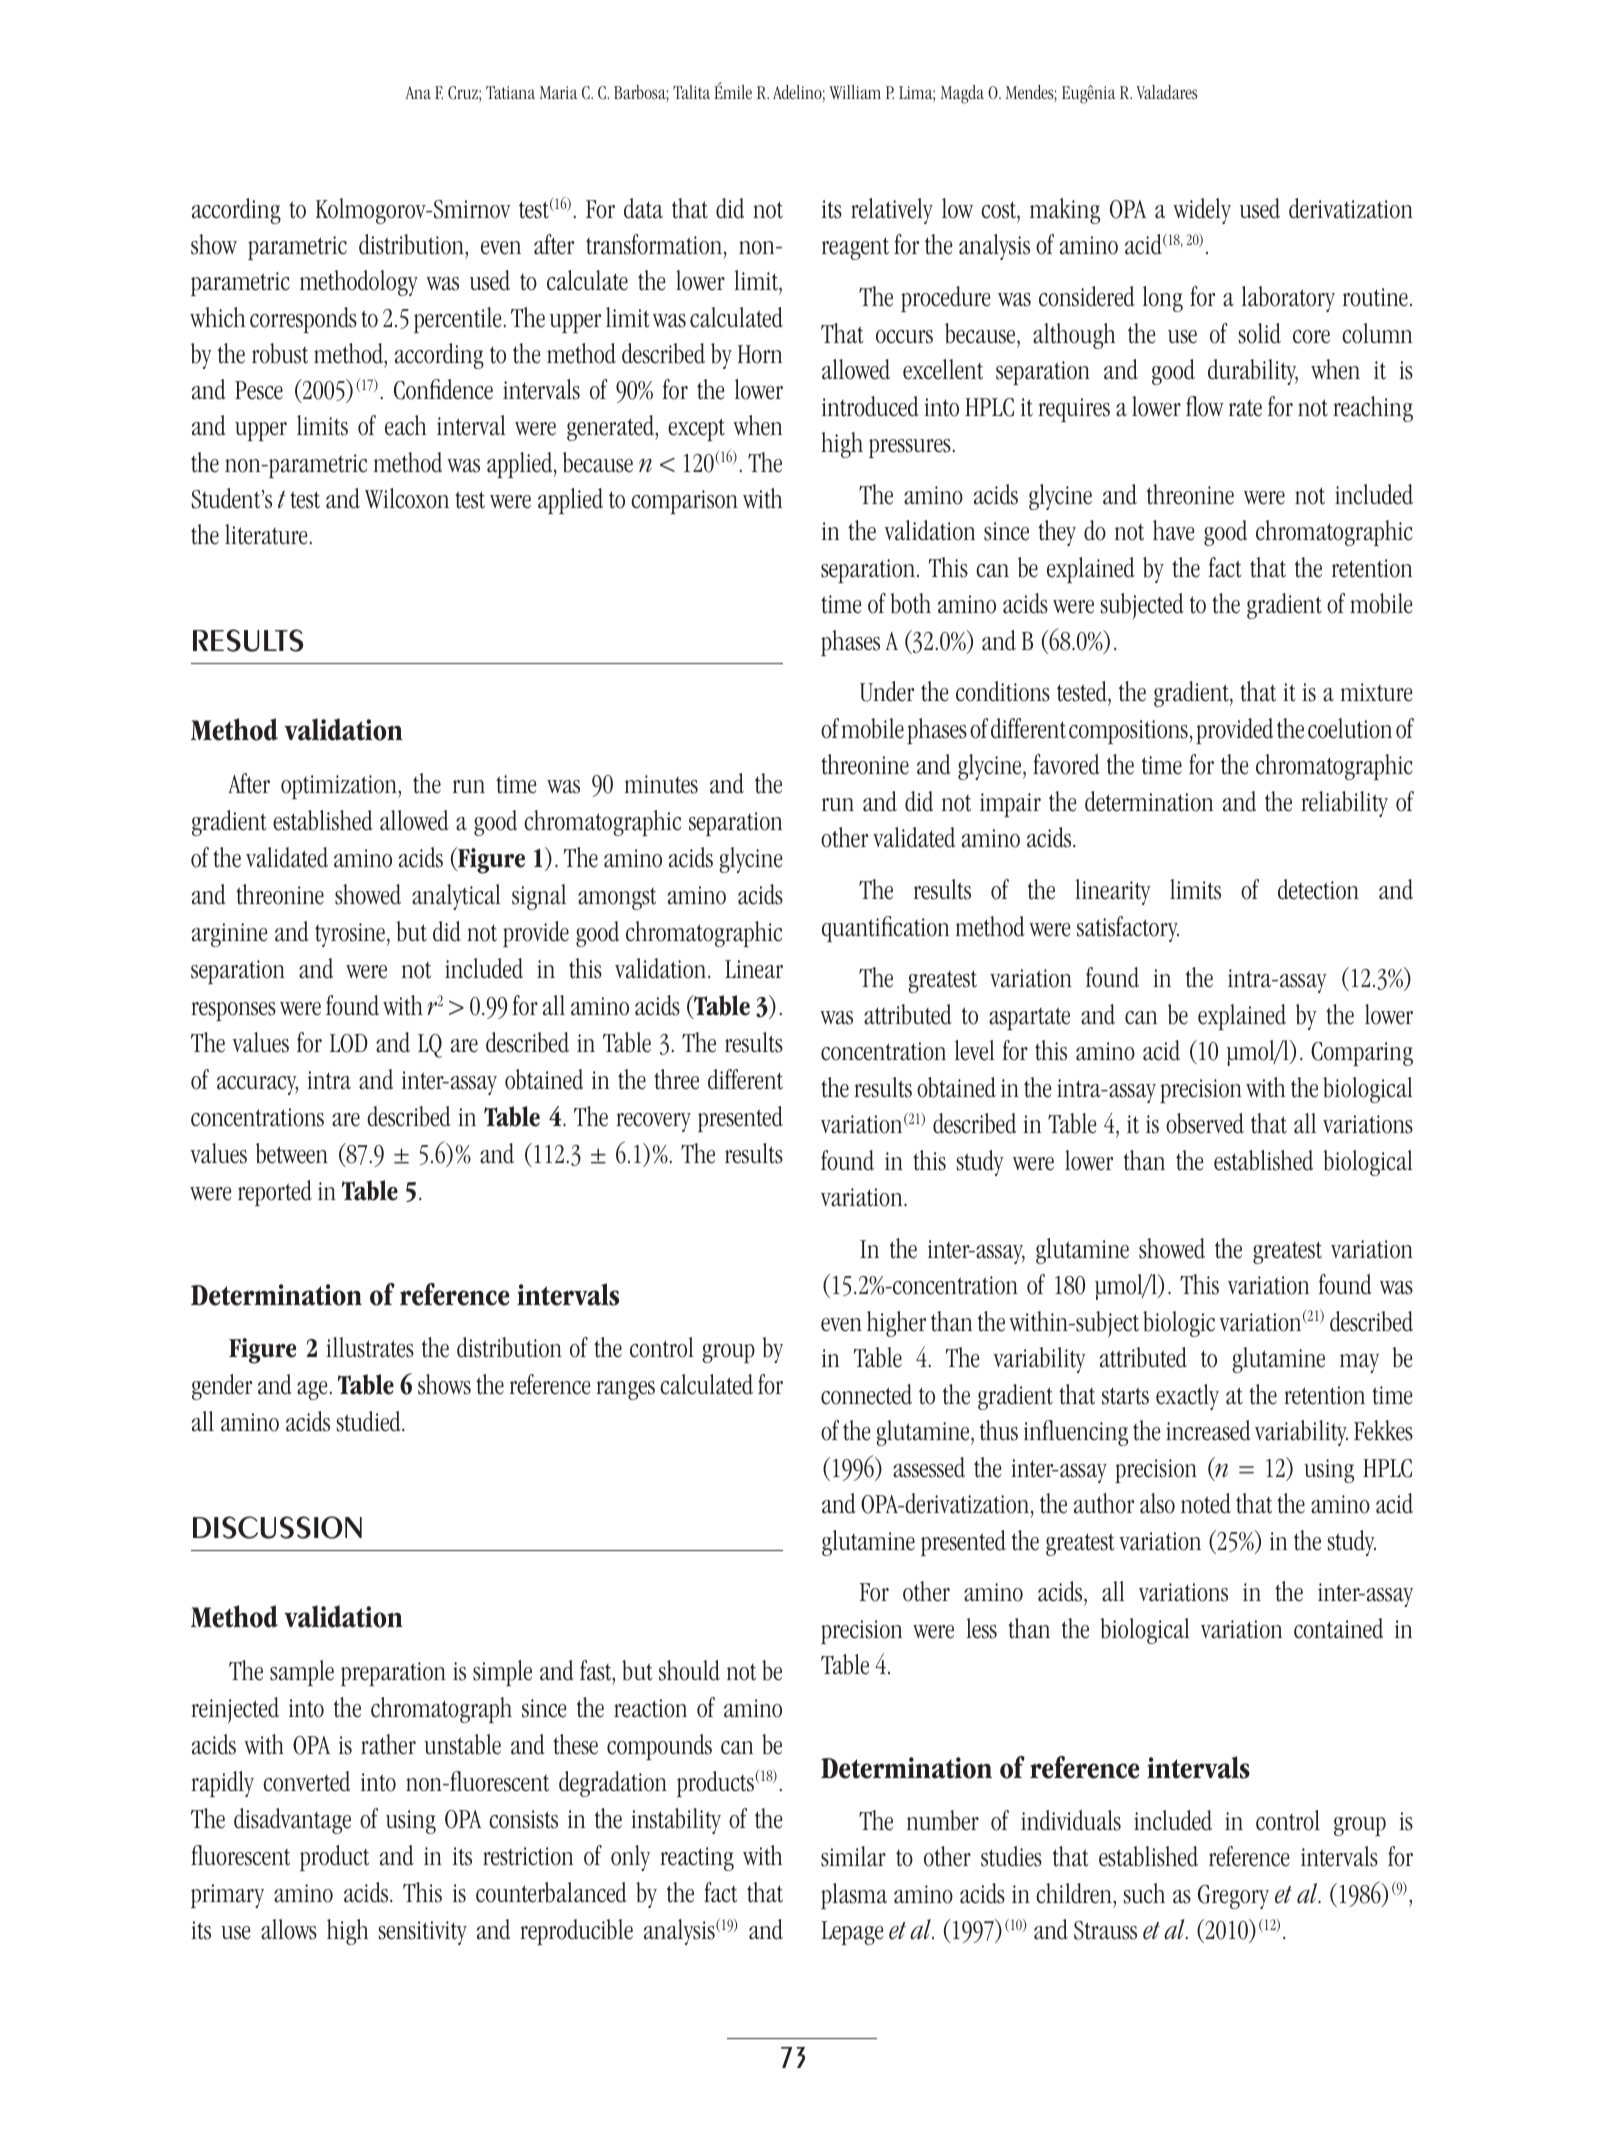 The height and width of the screenshot is (2138, 1604). What do you see at coordinates (885, 929) in the screenshot?
I see `quantification` at bounding box center [885, 929].
